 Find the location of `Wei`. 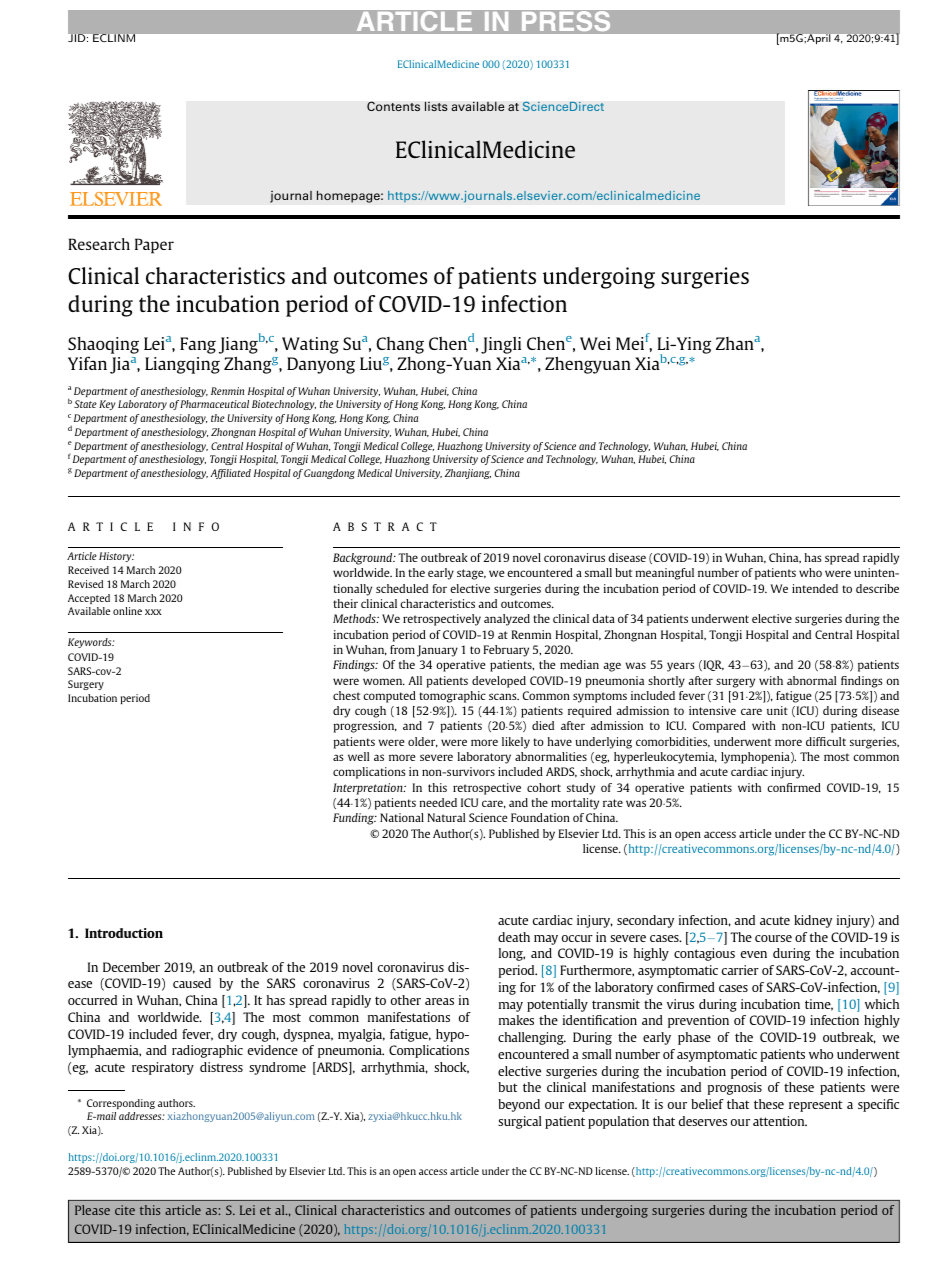

Wei is located at coordinates (595, 343).
